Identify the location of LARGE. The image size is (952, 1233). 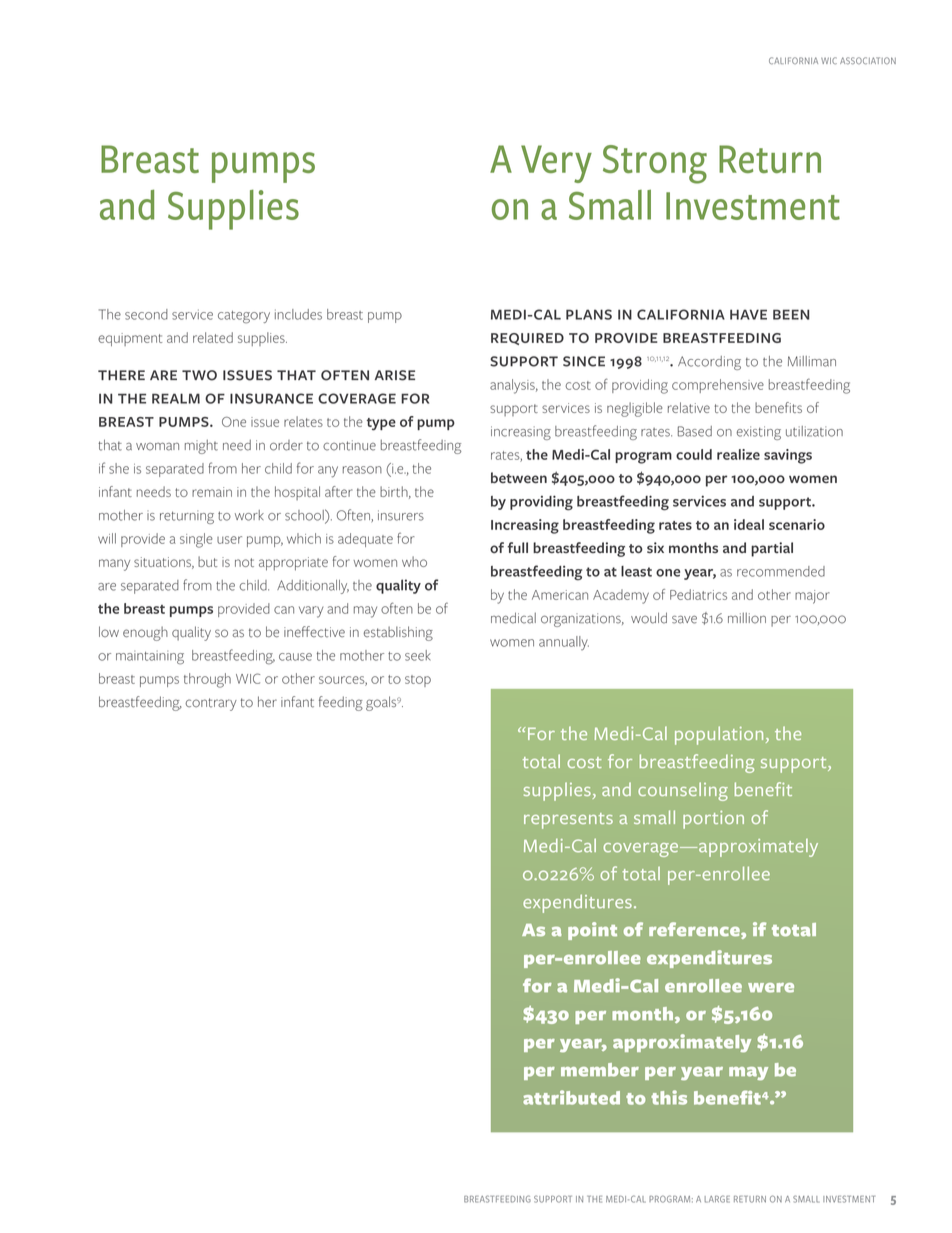
(717, 1199).
